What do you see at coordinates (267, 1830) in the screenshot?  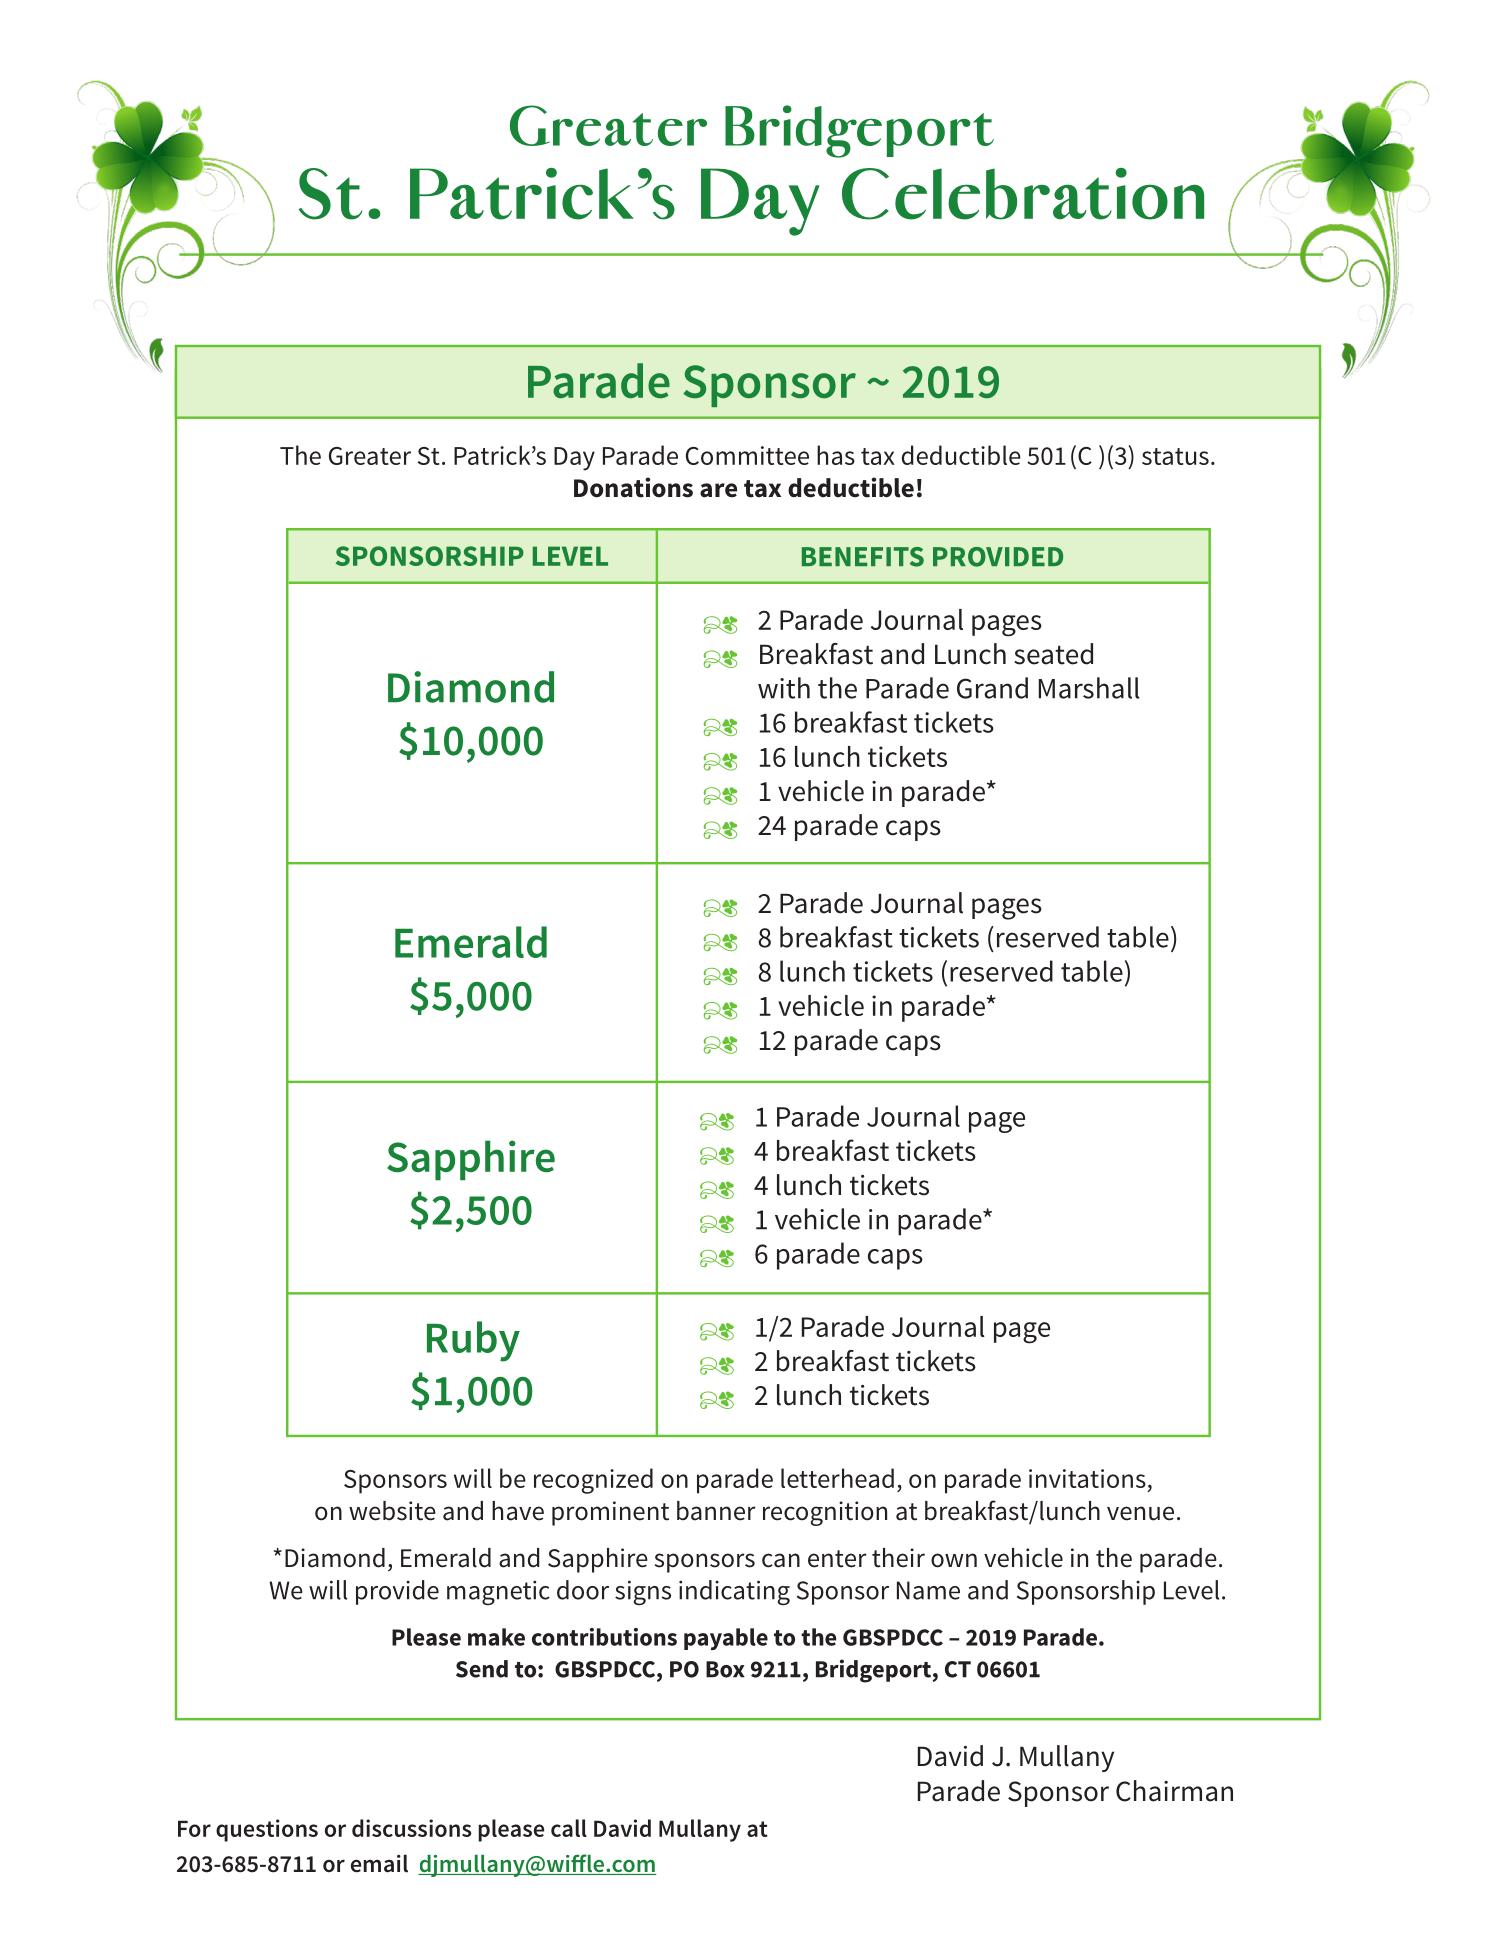 I see `questions` at bounding box center [267, 1830].
